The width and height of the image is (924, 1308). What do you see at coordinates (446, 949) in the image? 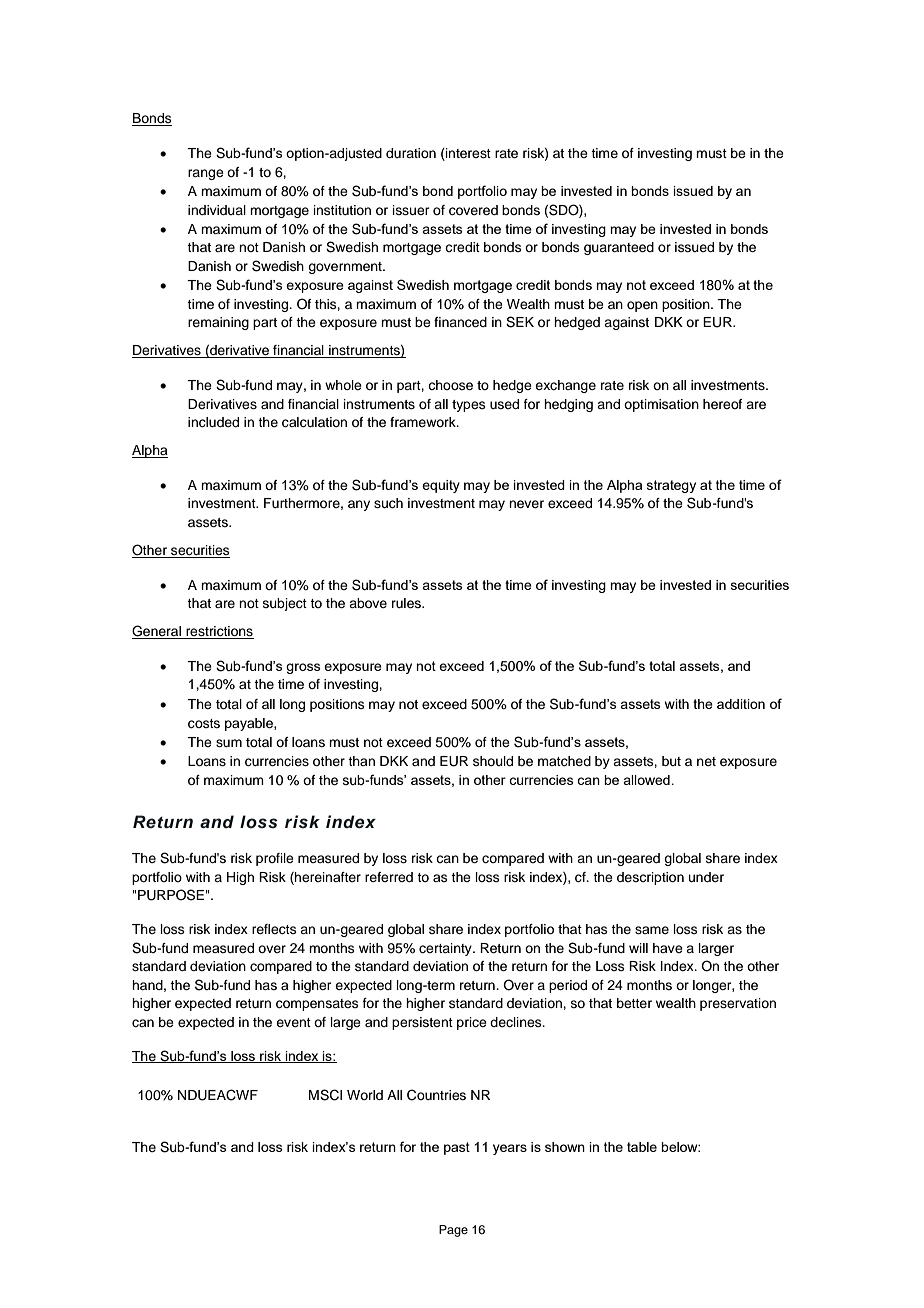
I see `certainty` at bounding box center [446, 949].
